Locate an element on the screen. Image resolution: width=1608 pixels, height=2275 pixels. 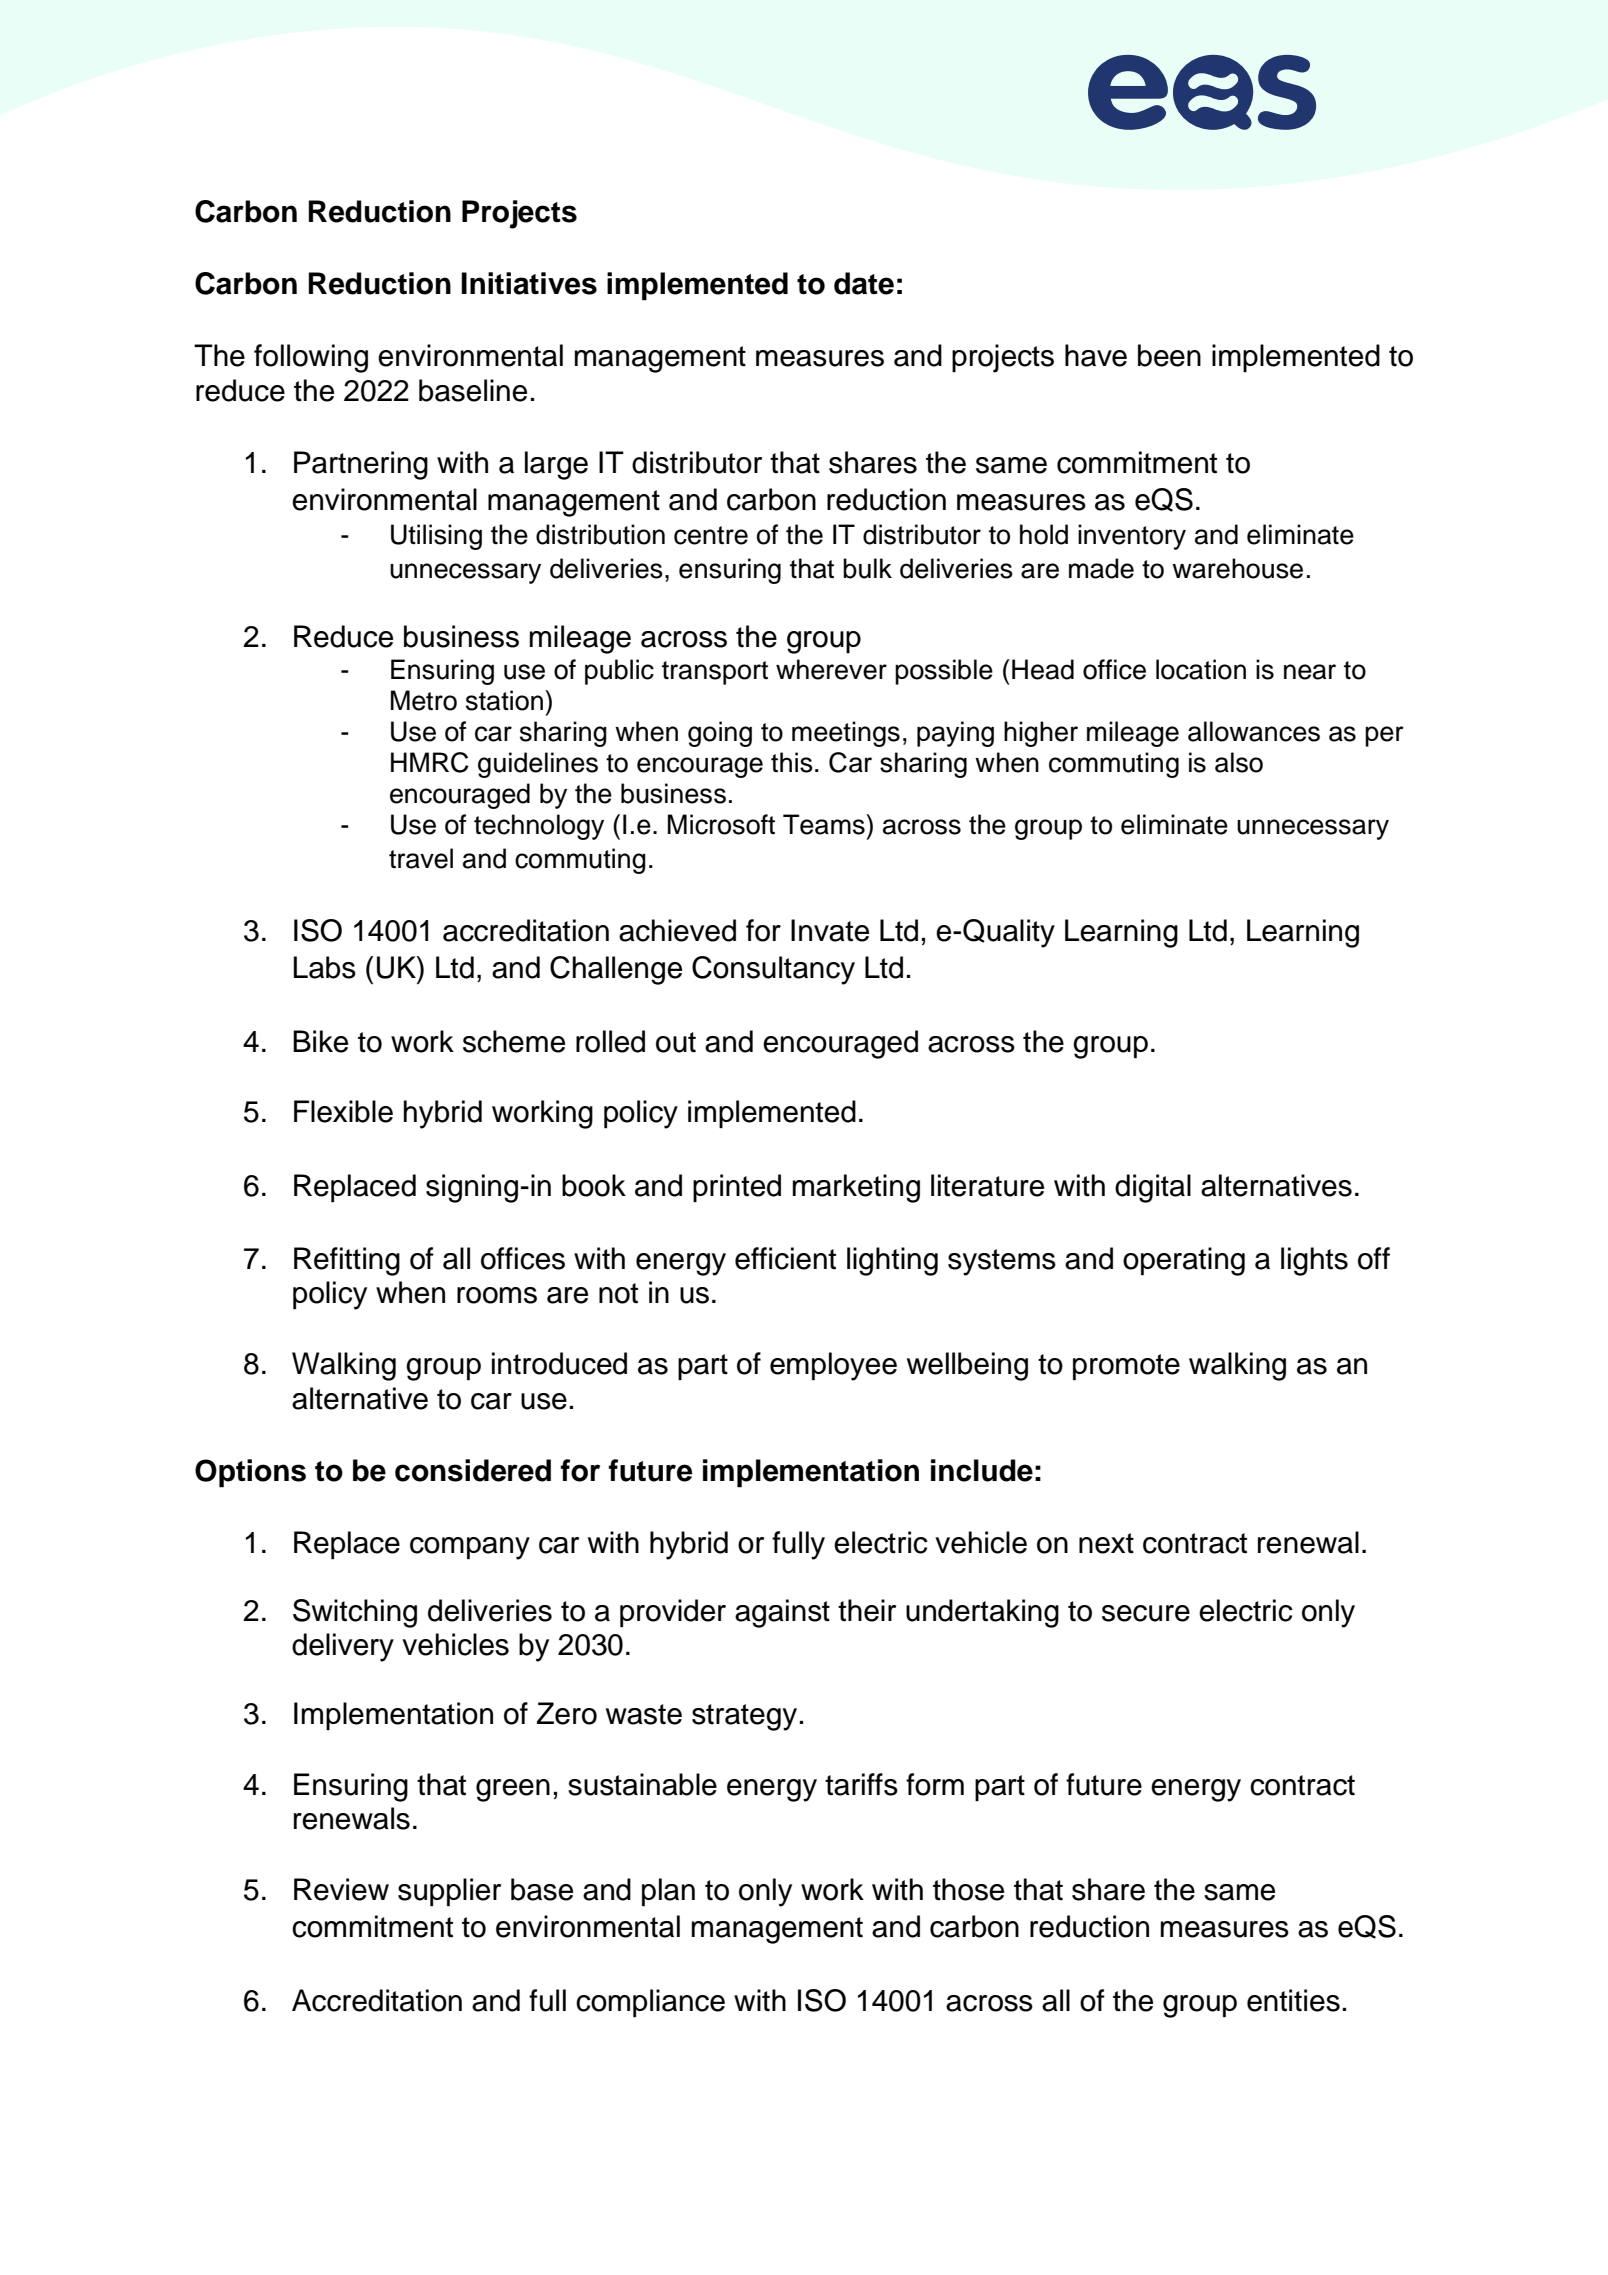
following is located at coordinates (311, 358).
